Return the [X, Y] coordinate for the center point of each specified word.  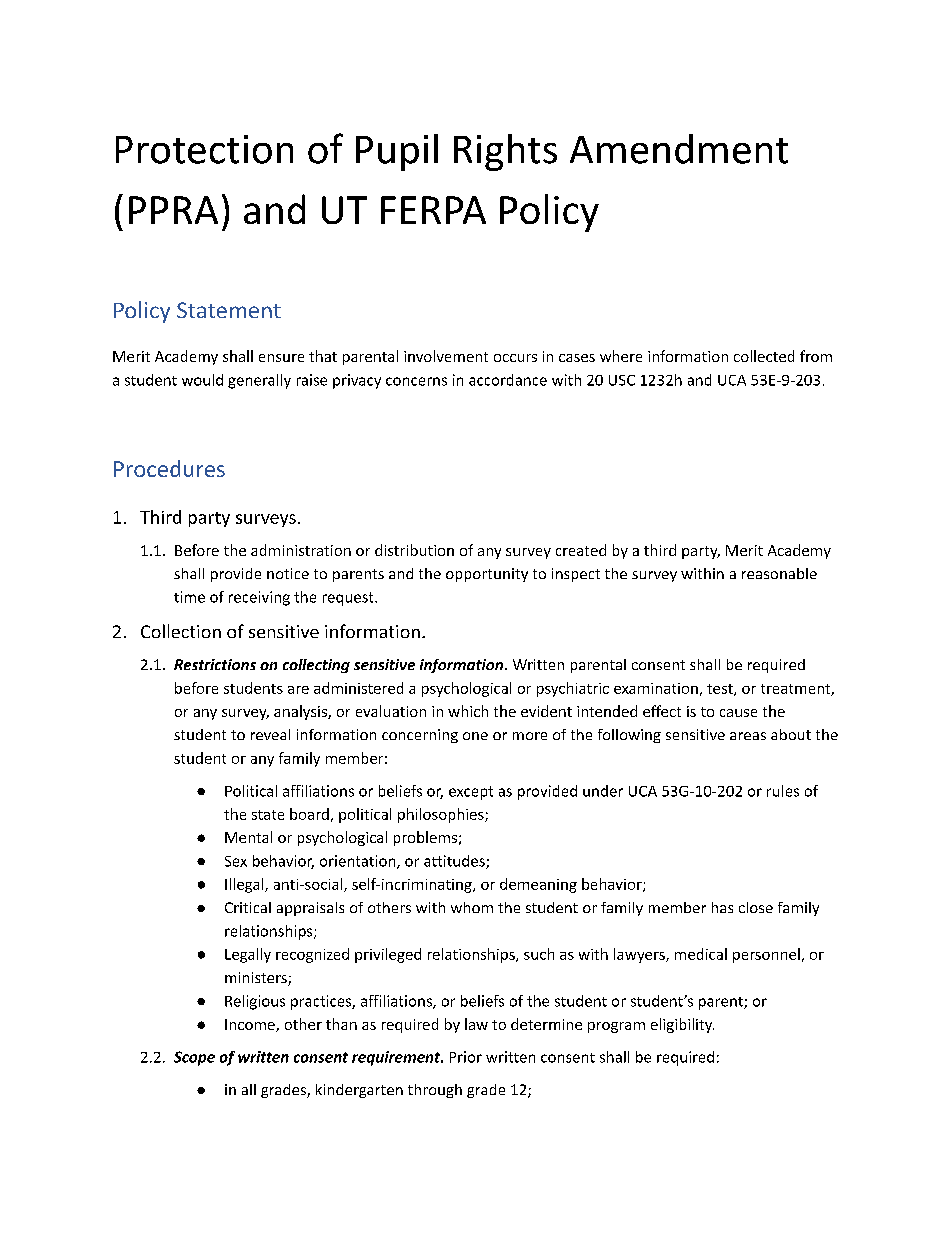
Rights [505, 152]
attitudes [455, 862]
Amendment [679, 149]
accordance [508, 380]
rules [783, 791]
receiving [259, 598]
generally [259, 381]
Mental [248, 837]
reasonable [779, 573]
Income [251, 1025]
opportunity [487, 575]
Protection [204, 149]
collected [764, 356]
